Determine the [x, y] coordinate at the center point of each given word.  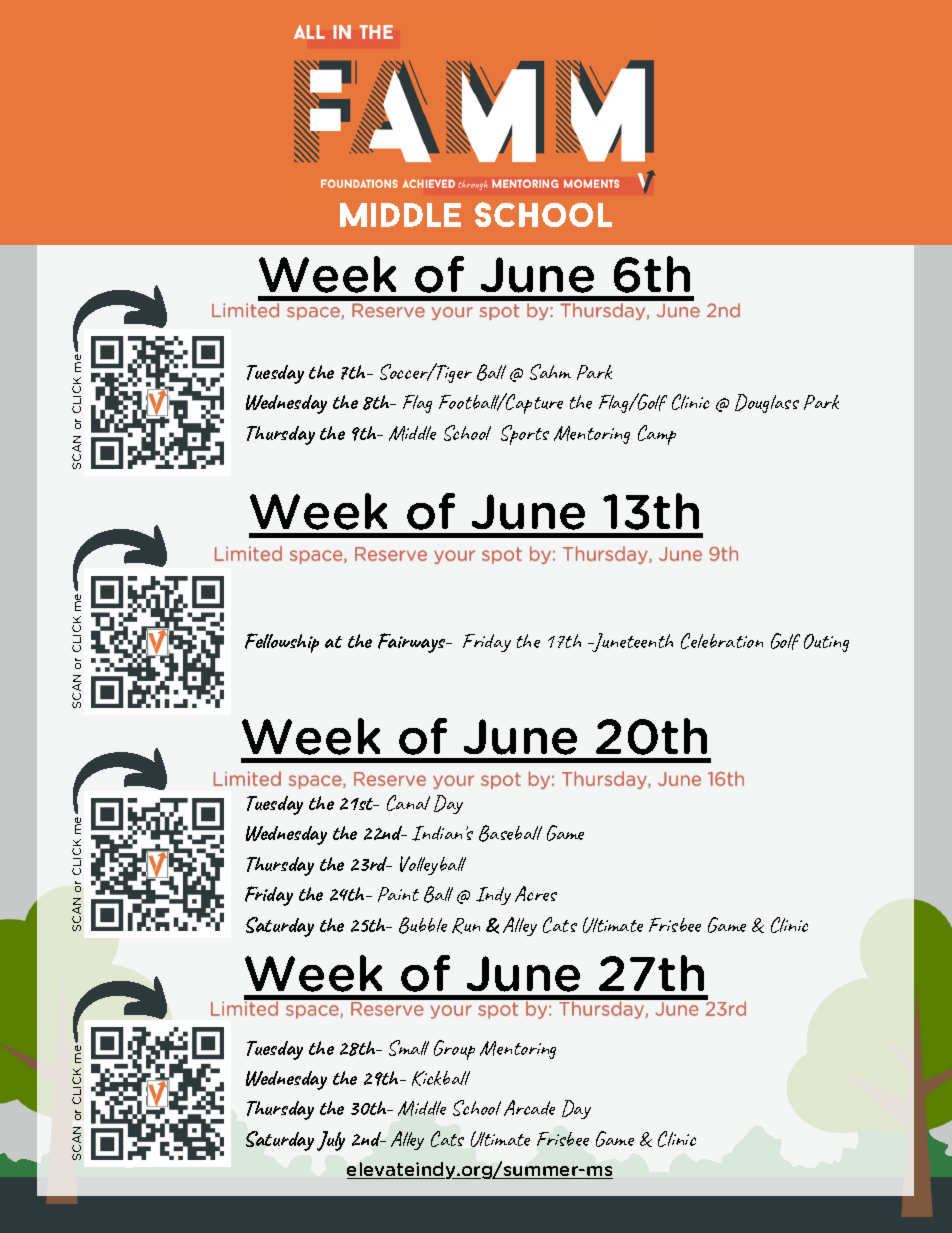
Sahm [550, 372]
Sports [525, 435]
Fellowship [282, 643]
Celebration [722, 641]
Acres [536, 894]
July [331, 1141]
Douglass [767, 403]
